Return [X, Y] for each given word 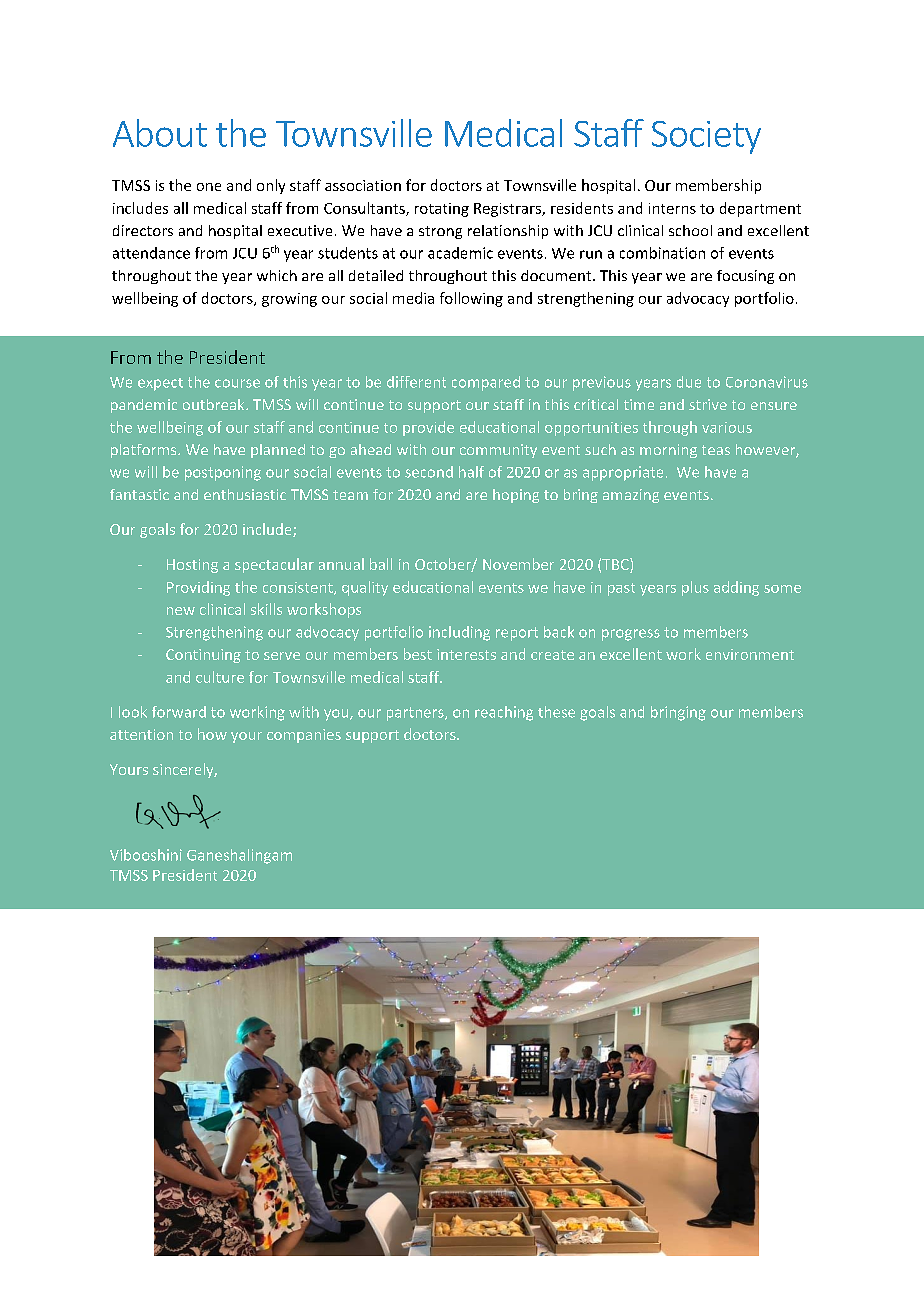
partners [416, 714]
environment [750, 654]
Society [706, 137]
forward [179, 712]
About [160, 133]
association [363, 185]
